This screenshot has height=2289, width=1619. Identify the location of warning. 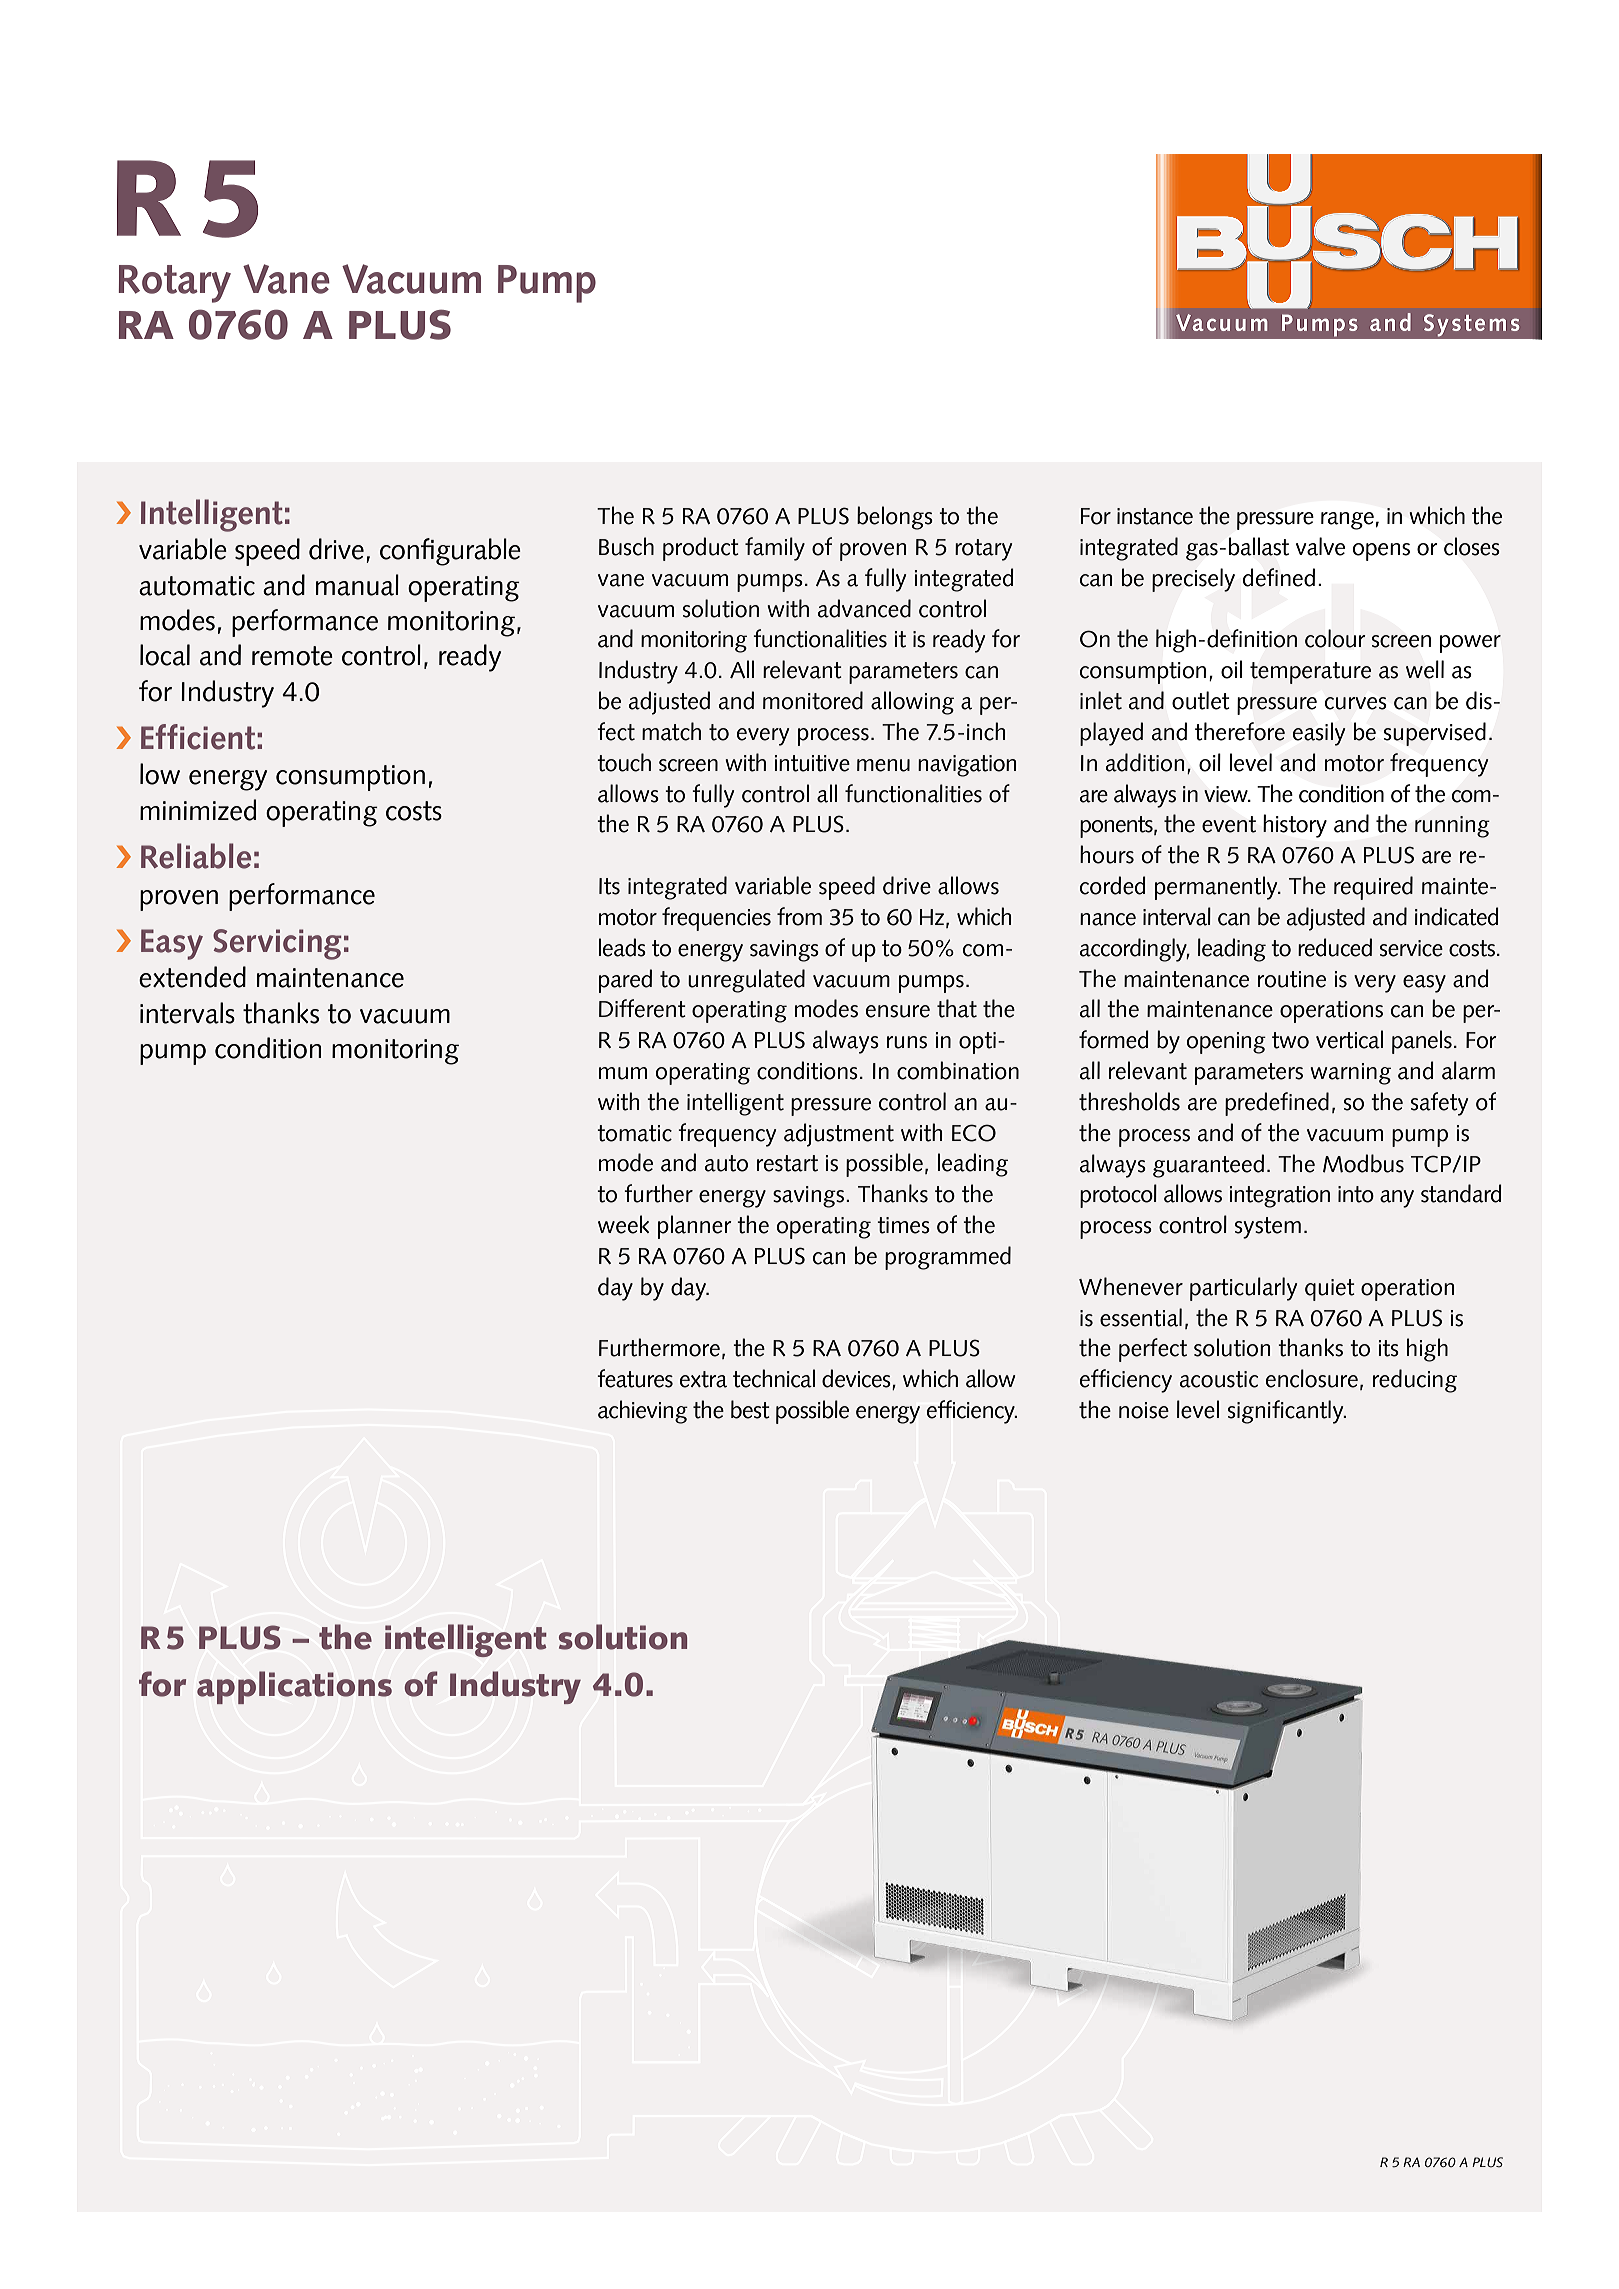
(1350, 1074).
